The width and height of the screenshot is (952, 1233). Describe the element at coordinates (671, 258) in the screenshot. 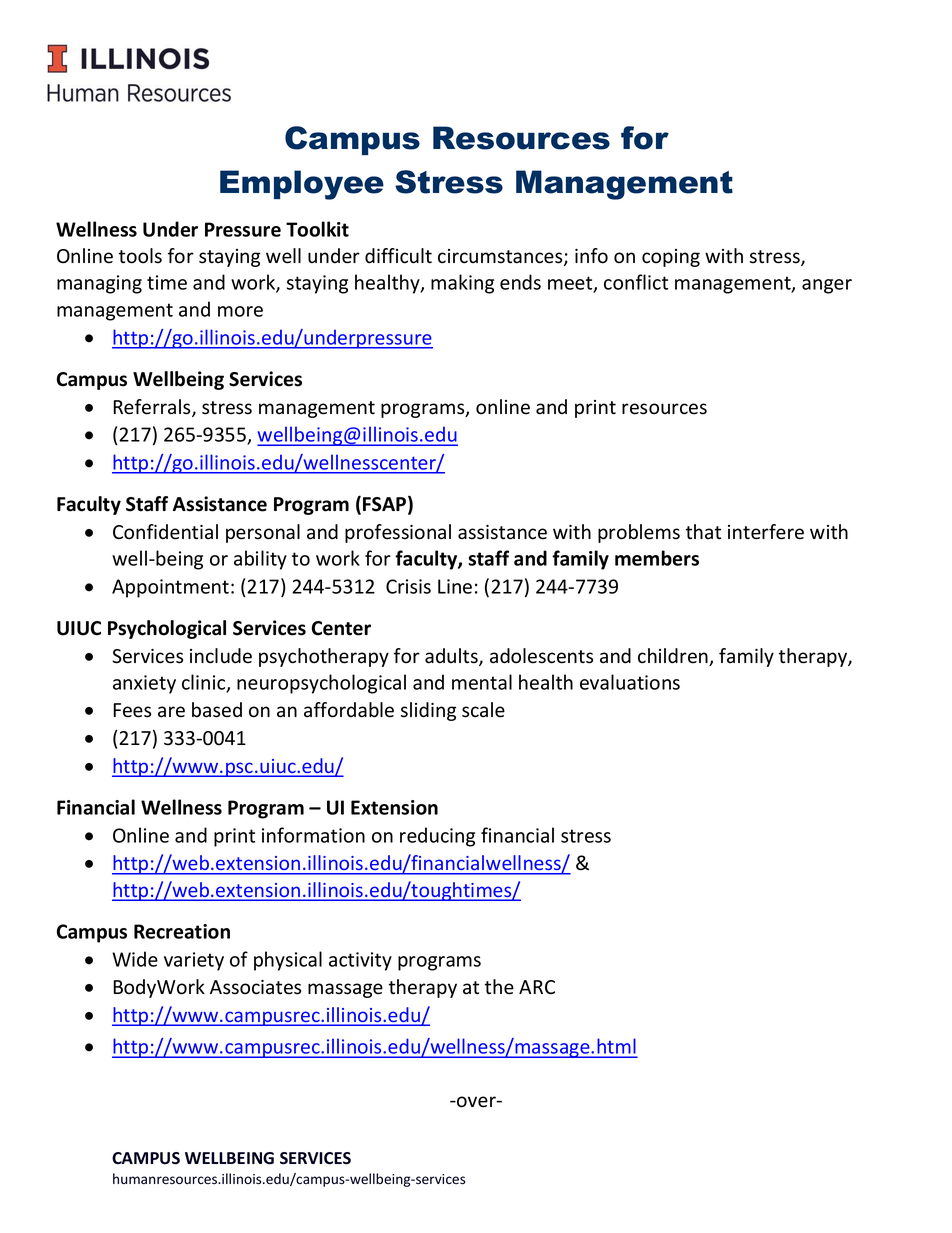

I see `coping` at that location.
